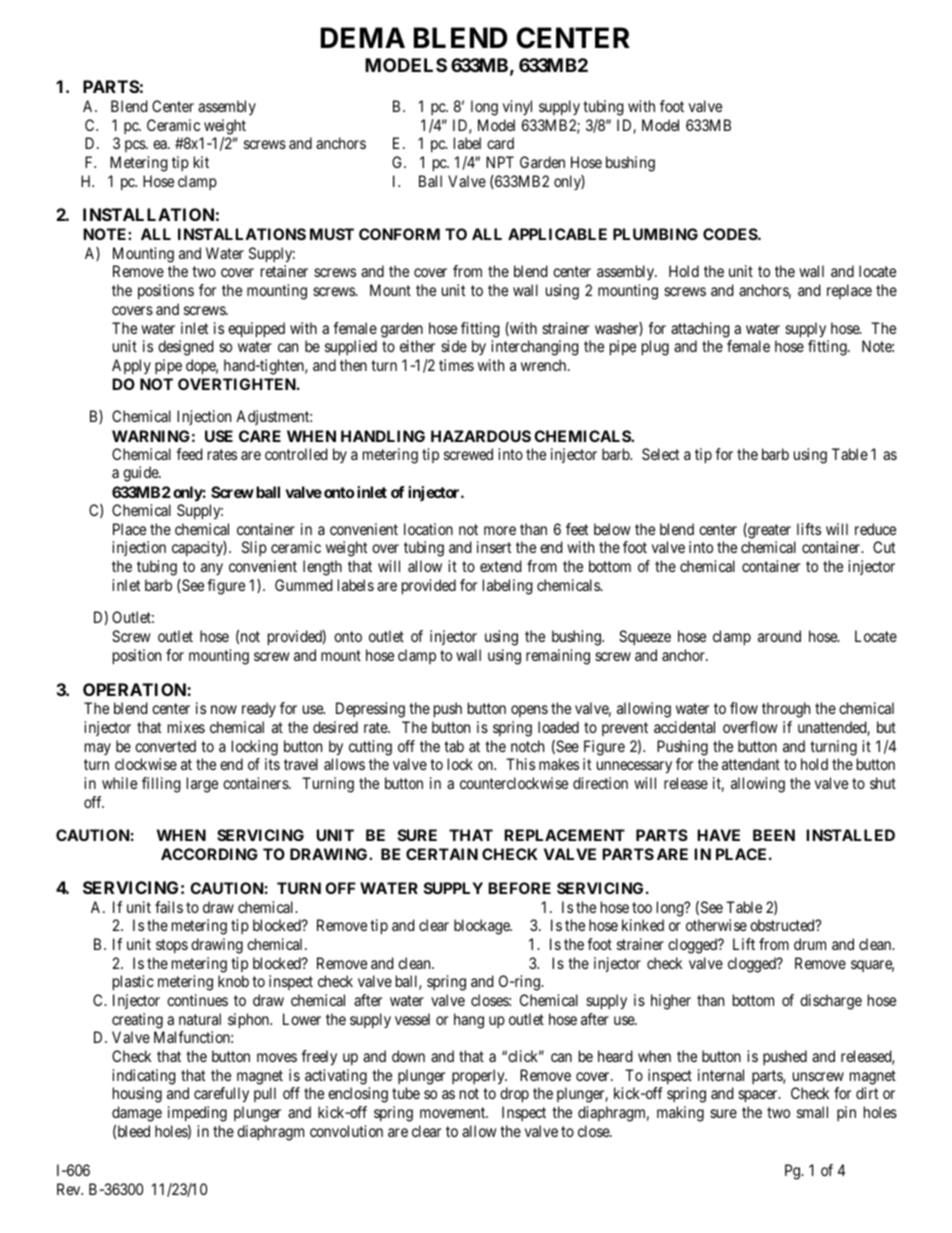 The image size is (952, 1233). What do you see at coordinates (201, 162) in the document?
I see `kit` at bounding box center [201, 162].
